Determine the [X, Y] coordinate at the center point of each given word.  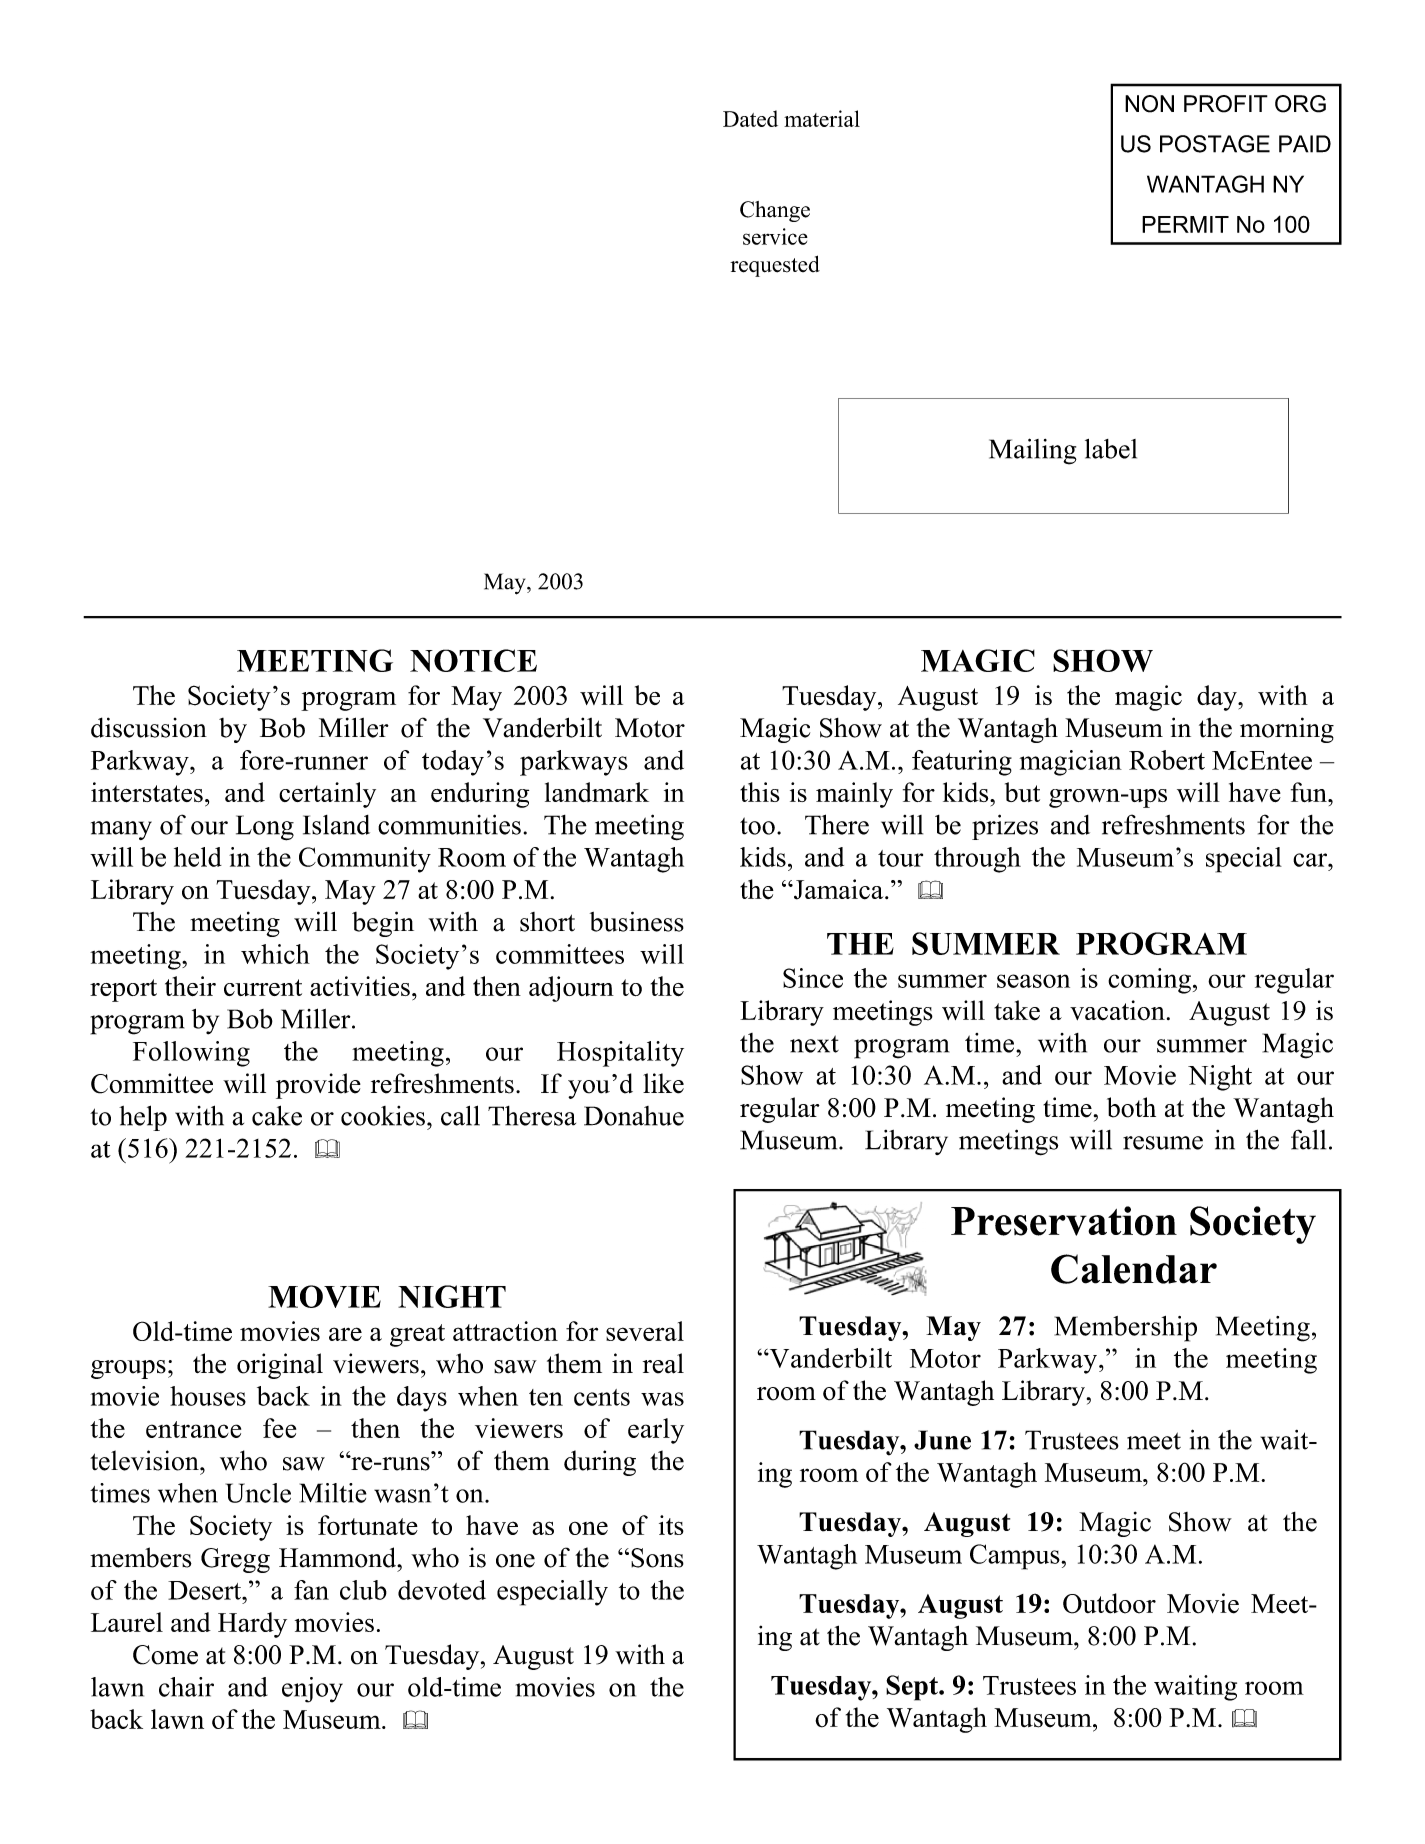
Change [775, 211]
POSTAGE [1215, 144]
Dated [750, 118]
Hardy [252, 1625]
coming [1149, 981]
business [637, 921]
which [275, 954]
